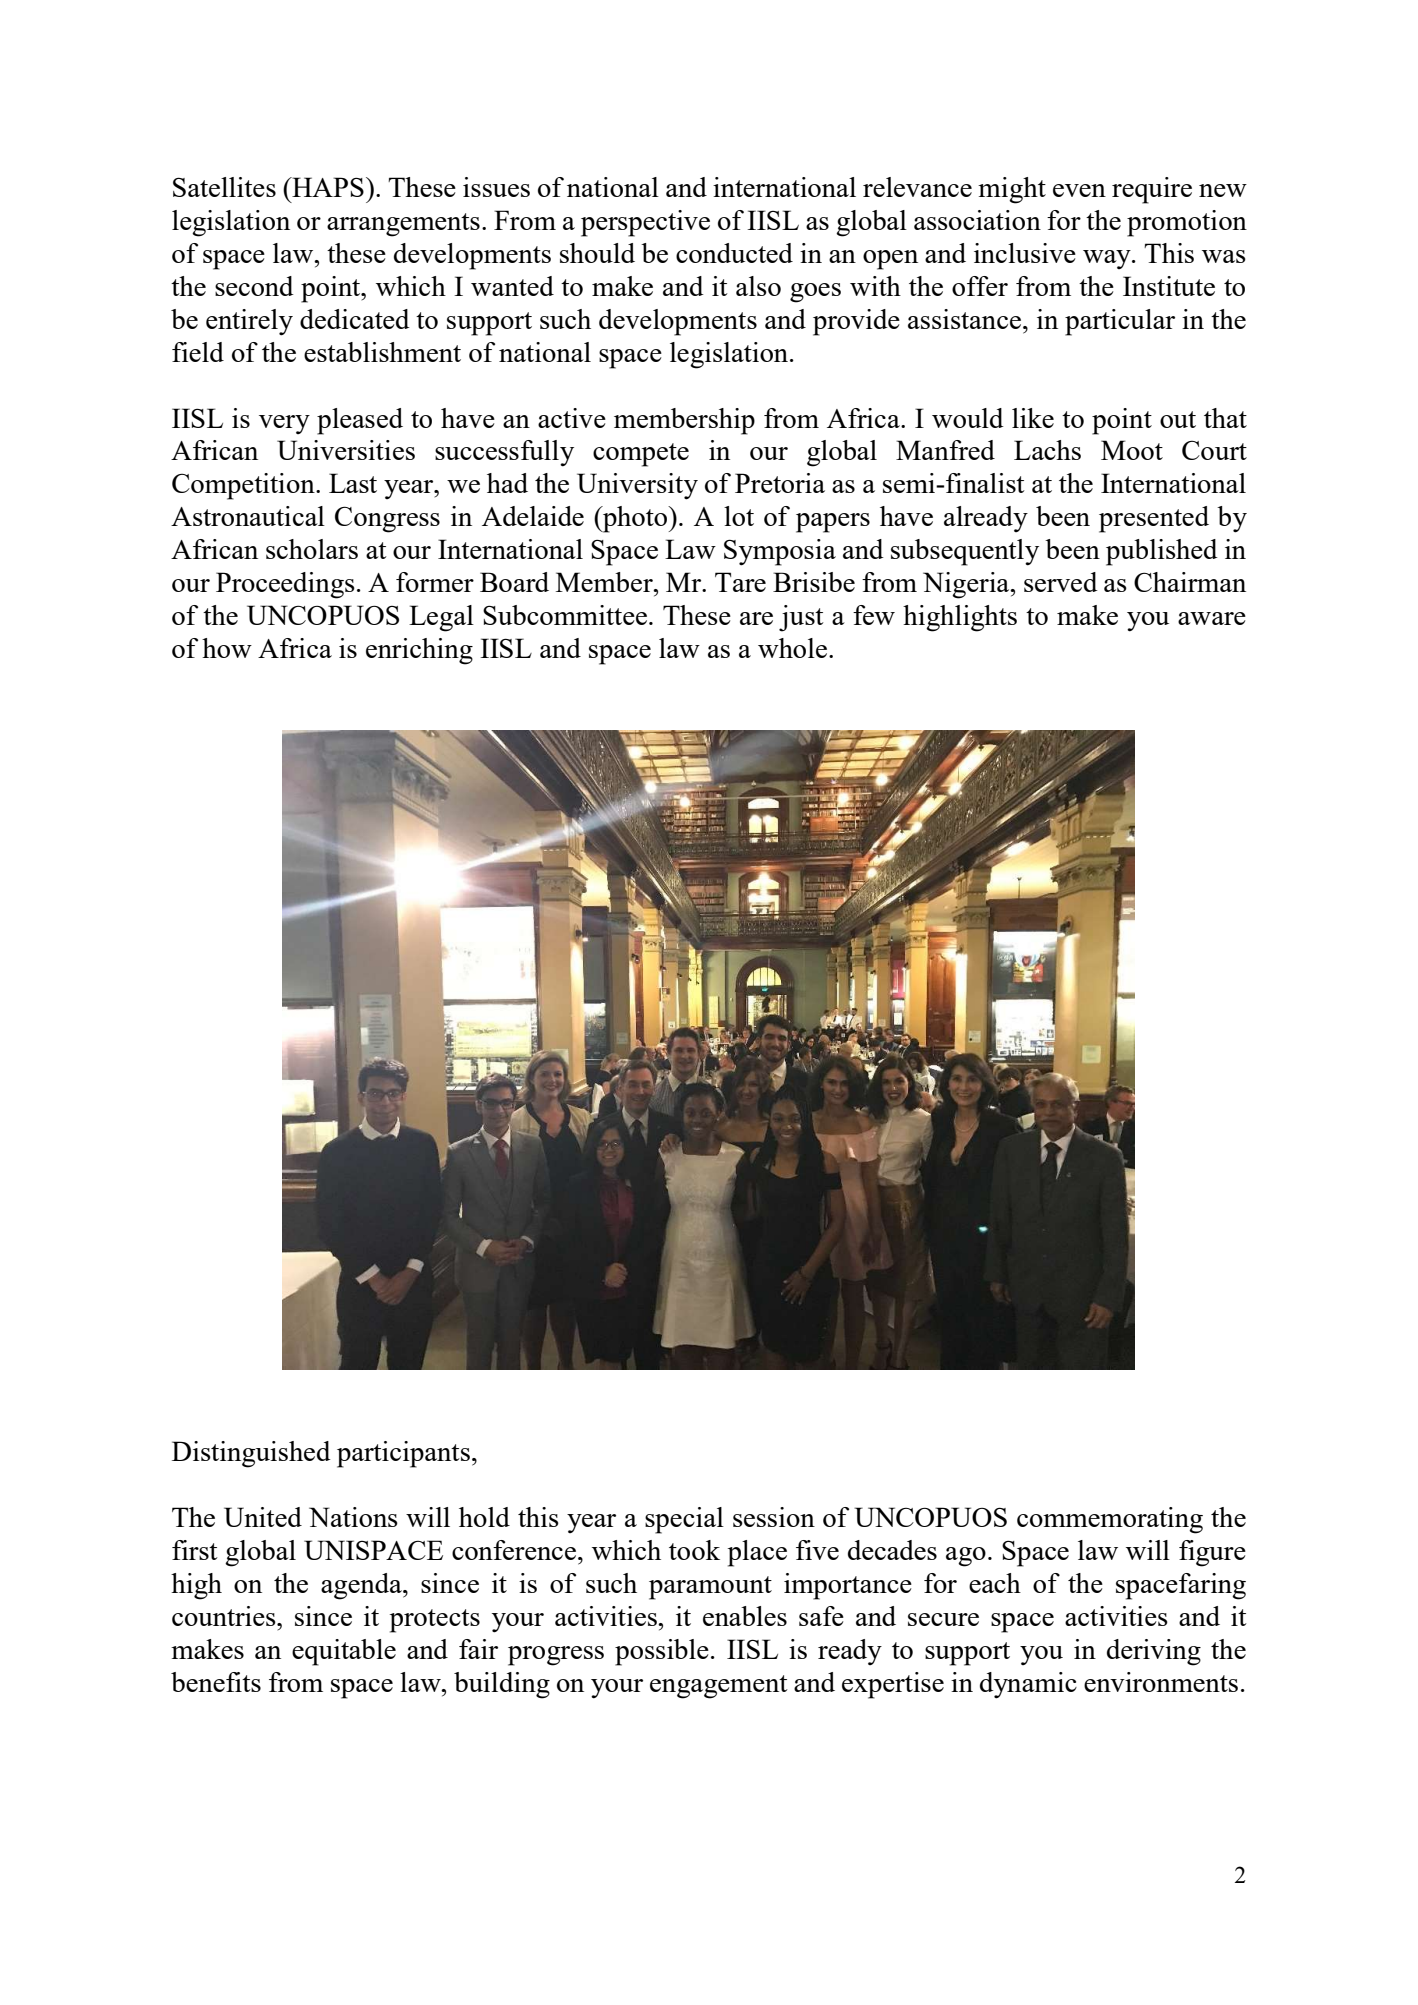 Image resolution: width=1418 pixels, height=2005 pixels. What do you see at coordinates (353, 1517) in the screenshot?
I see `Nations` at bounding box center [353, 1517].
